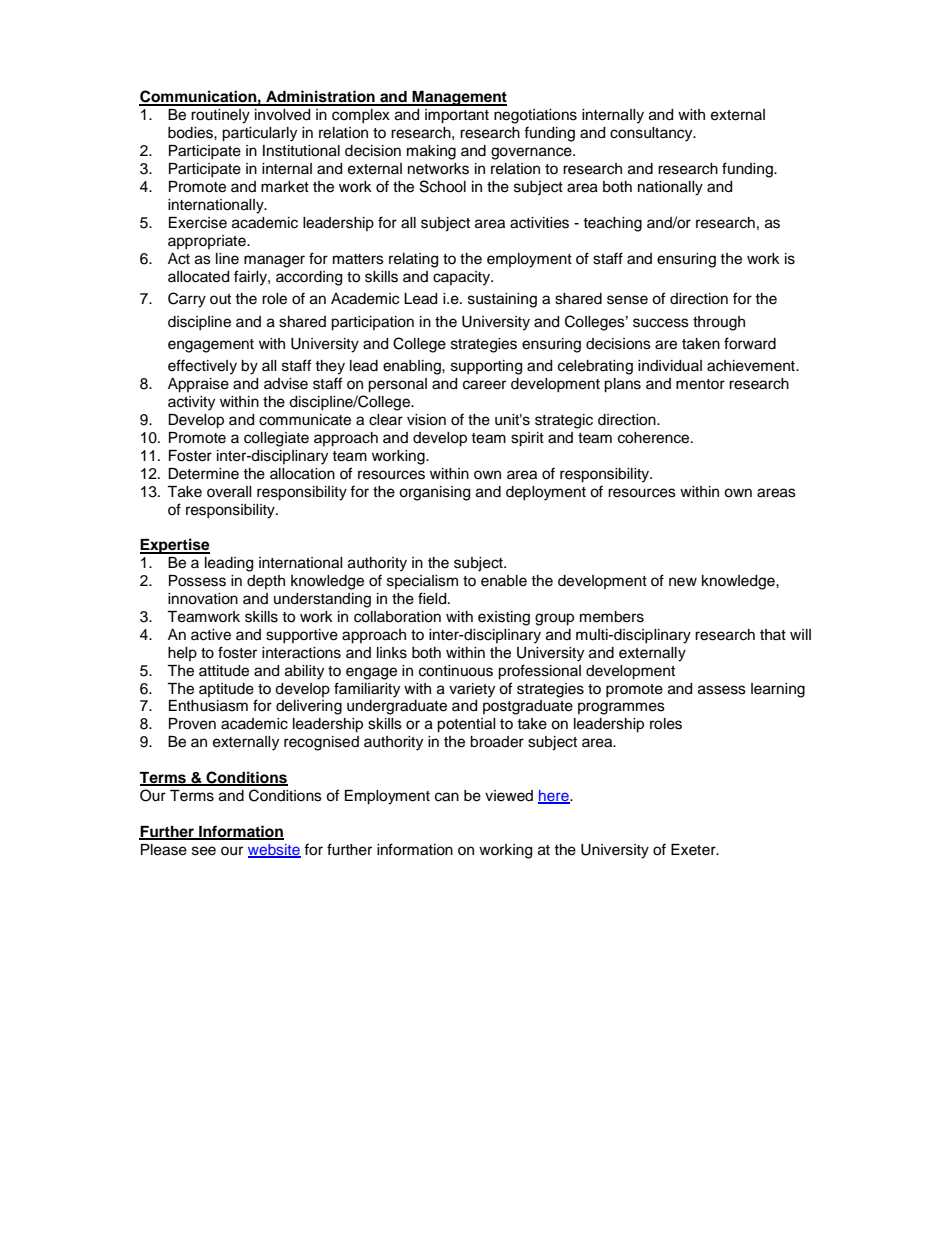 This image has height=1233, width=952. Describe the element at coordinates (229, 492) in the image. I see `overall` at that location.
